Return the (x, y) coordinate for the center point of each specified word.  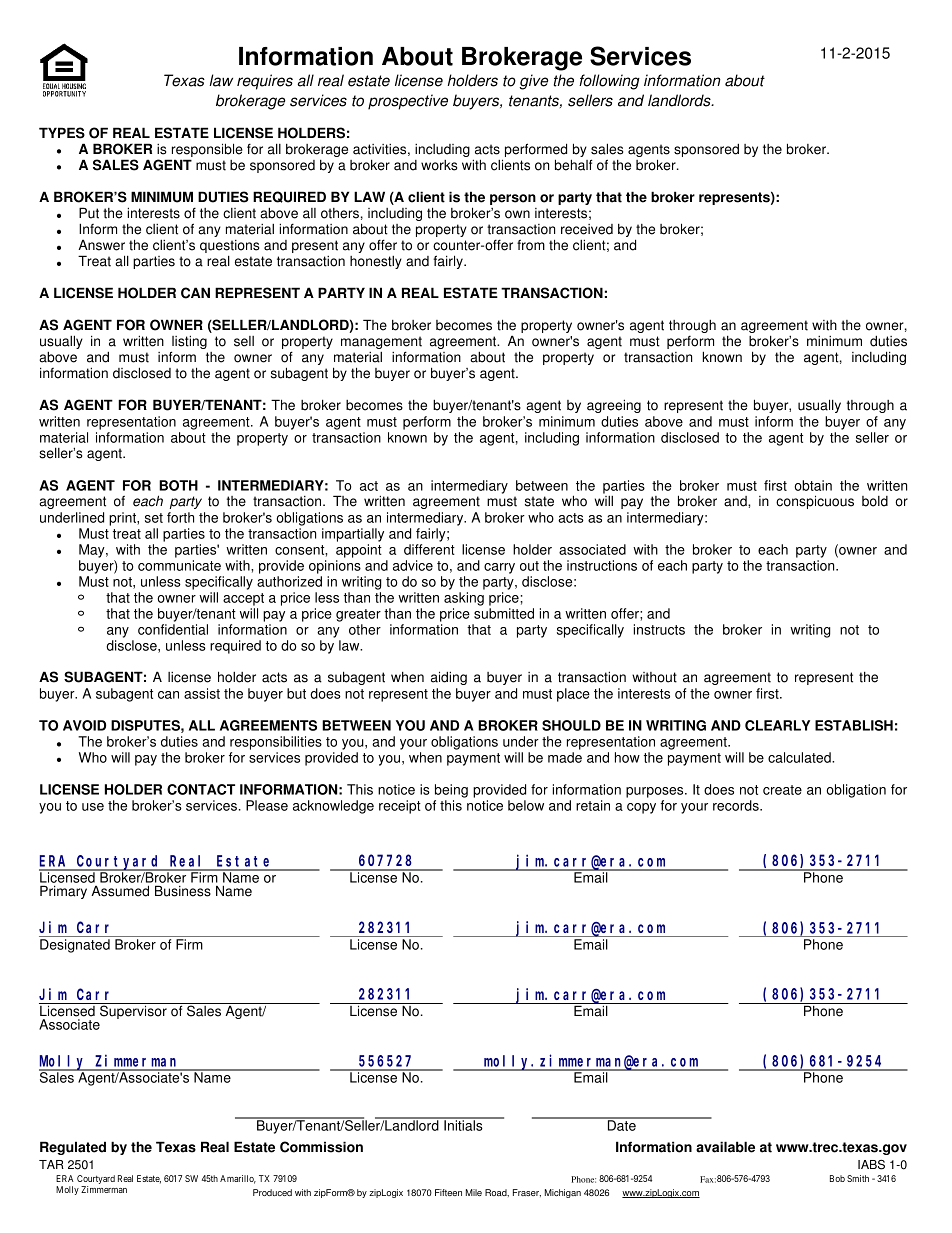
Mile (474, 1192)
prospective (408, 102)
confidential (173, 629)
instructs (659, 629)
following (609, 82)
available (725, 1147)
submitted (504, 613)
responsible (206, 151)
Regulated (73, 1148)
